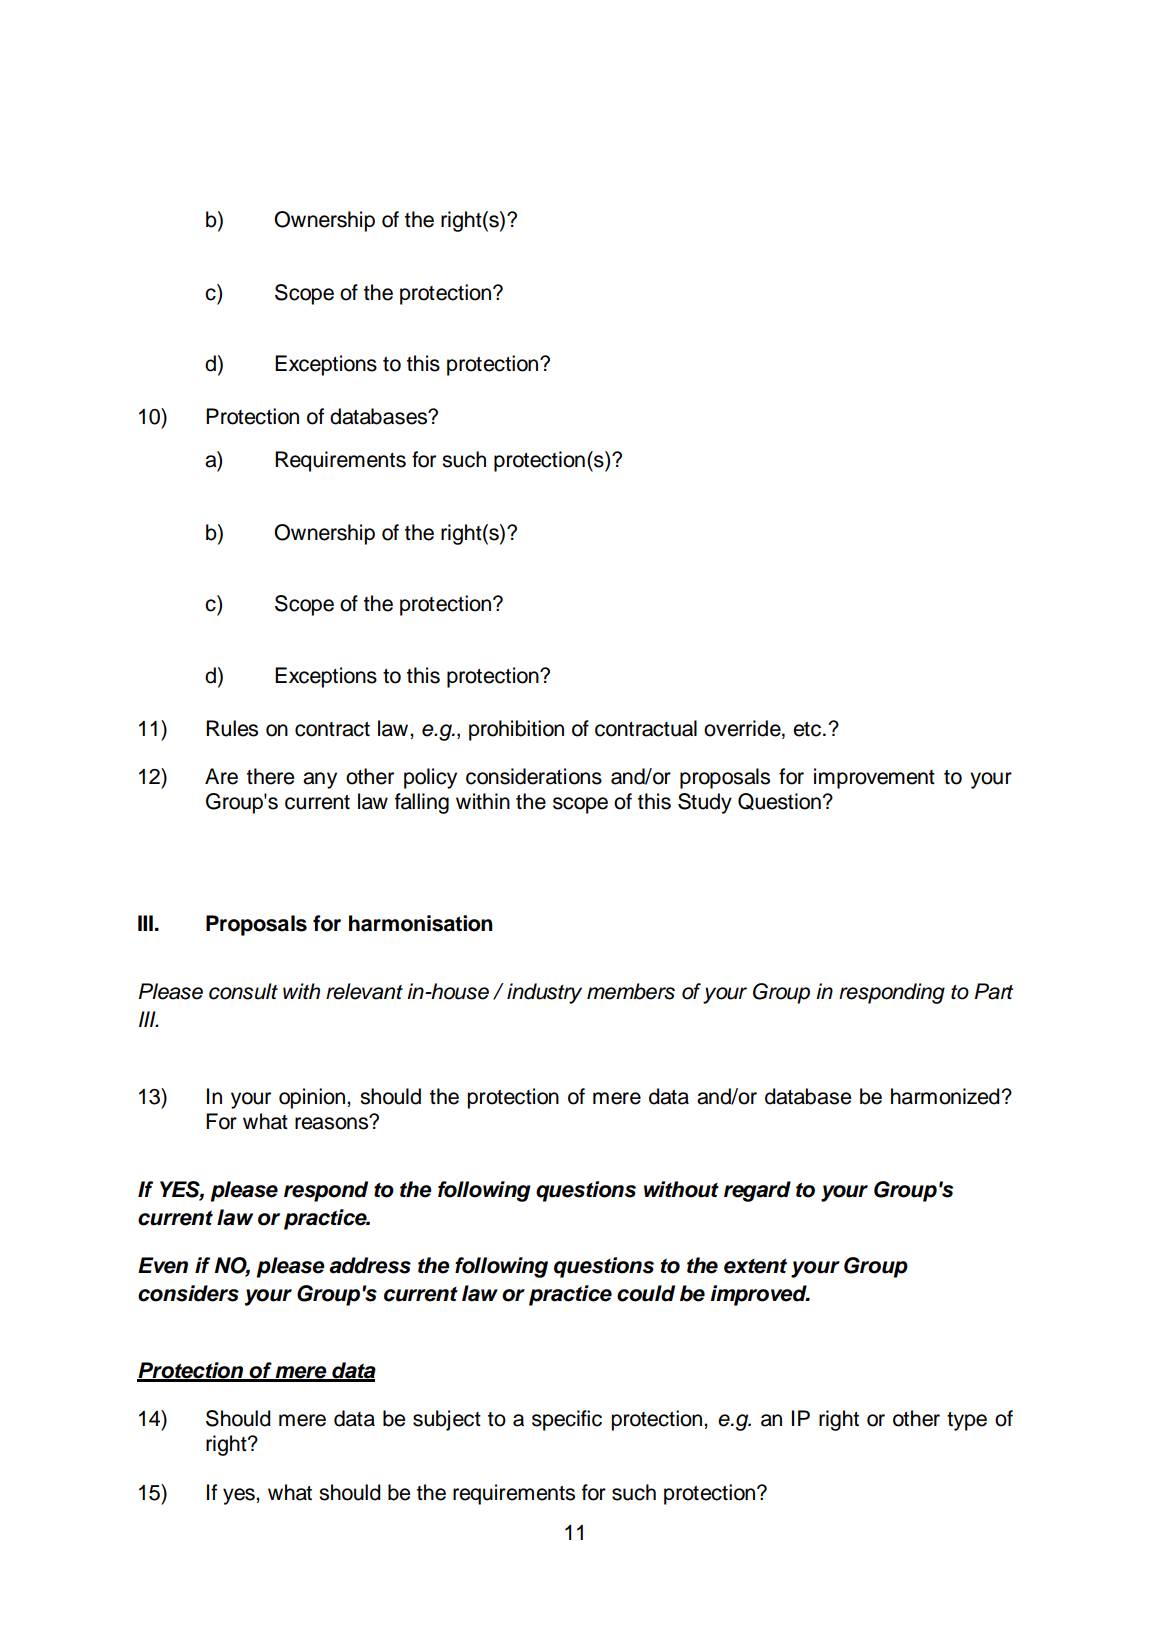 The height and width of the image is (1626, 1150). Describe the element at coordinates (232, 728) in the image. I see `Rules` at that location.
